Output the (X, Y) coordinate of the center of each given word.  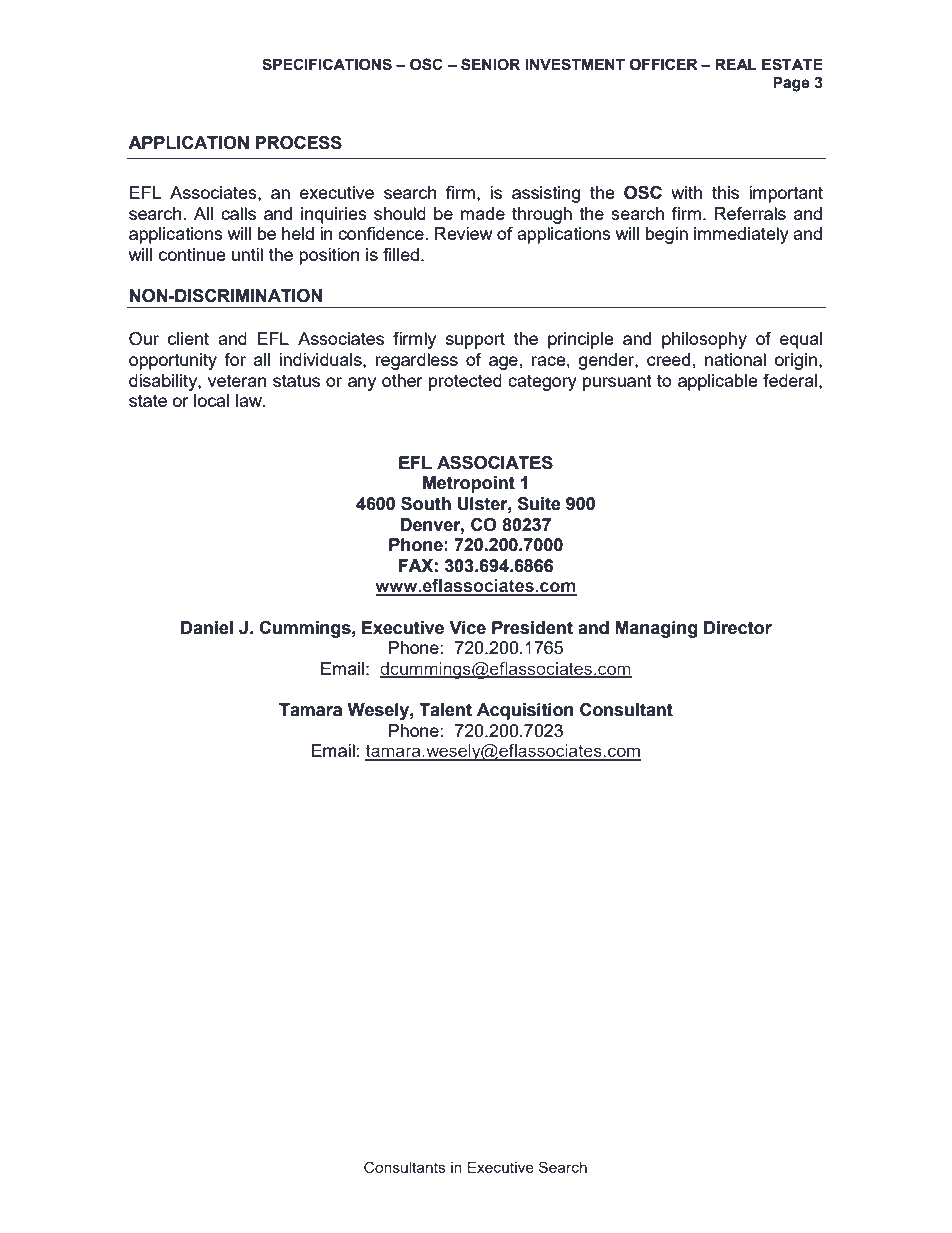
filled (401, 254)
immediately (741, 235)
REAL (736, 64)
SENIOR (490, 64)
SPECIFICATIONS (327, 64)
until (247, 254)
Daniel (207, 628)
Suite (539, 504)
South (426, 504)
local (211, 400)
